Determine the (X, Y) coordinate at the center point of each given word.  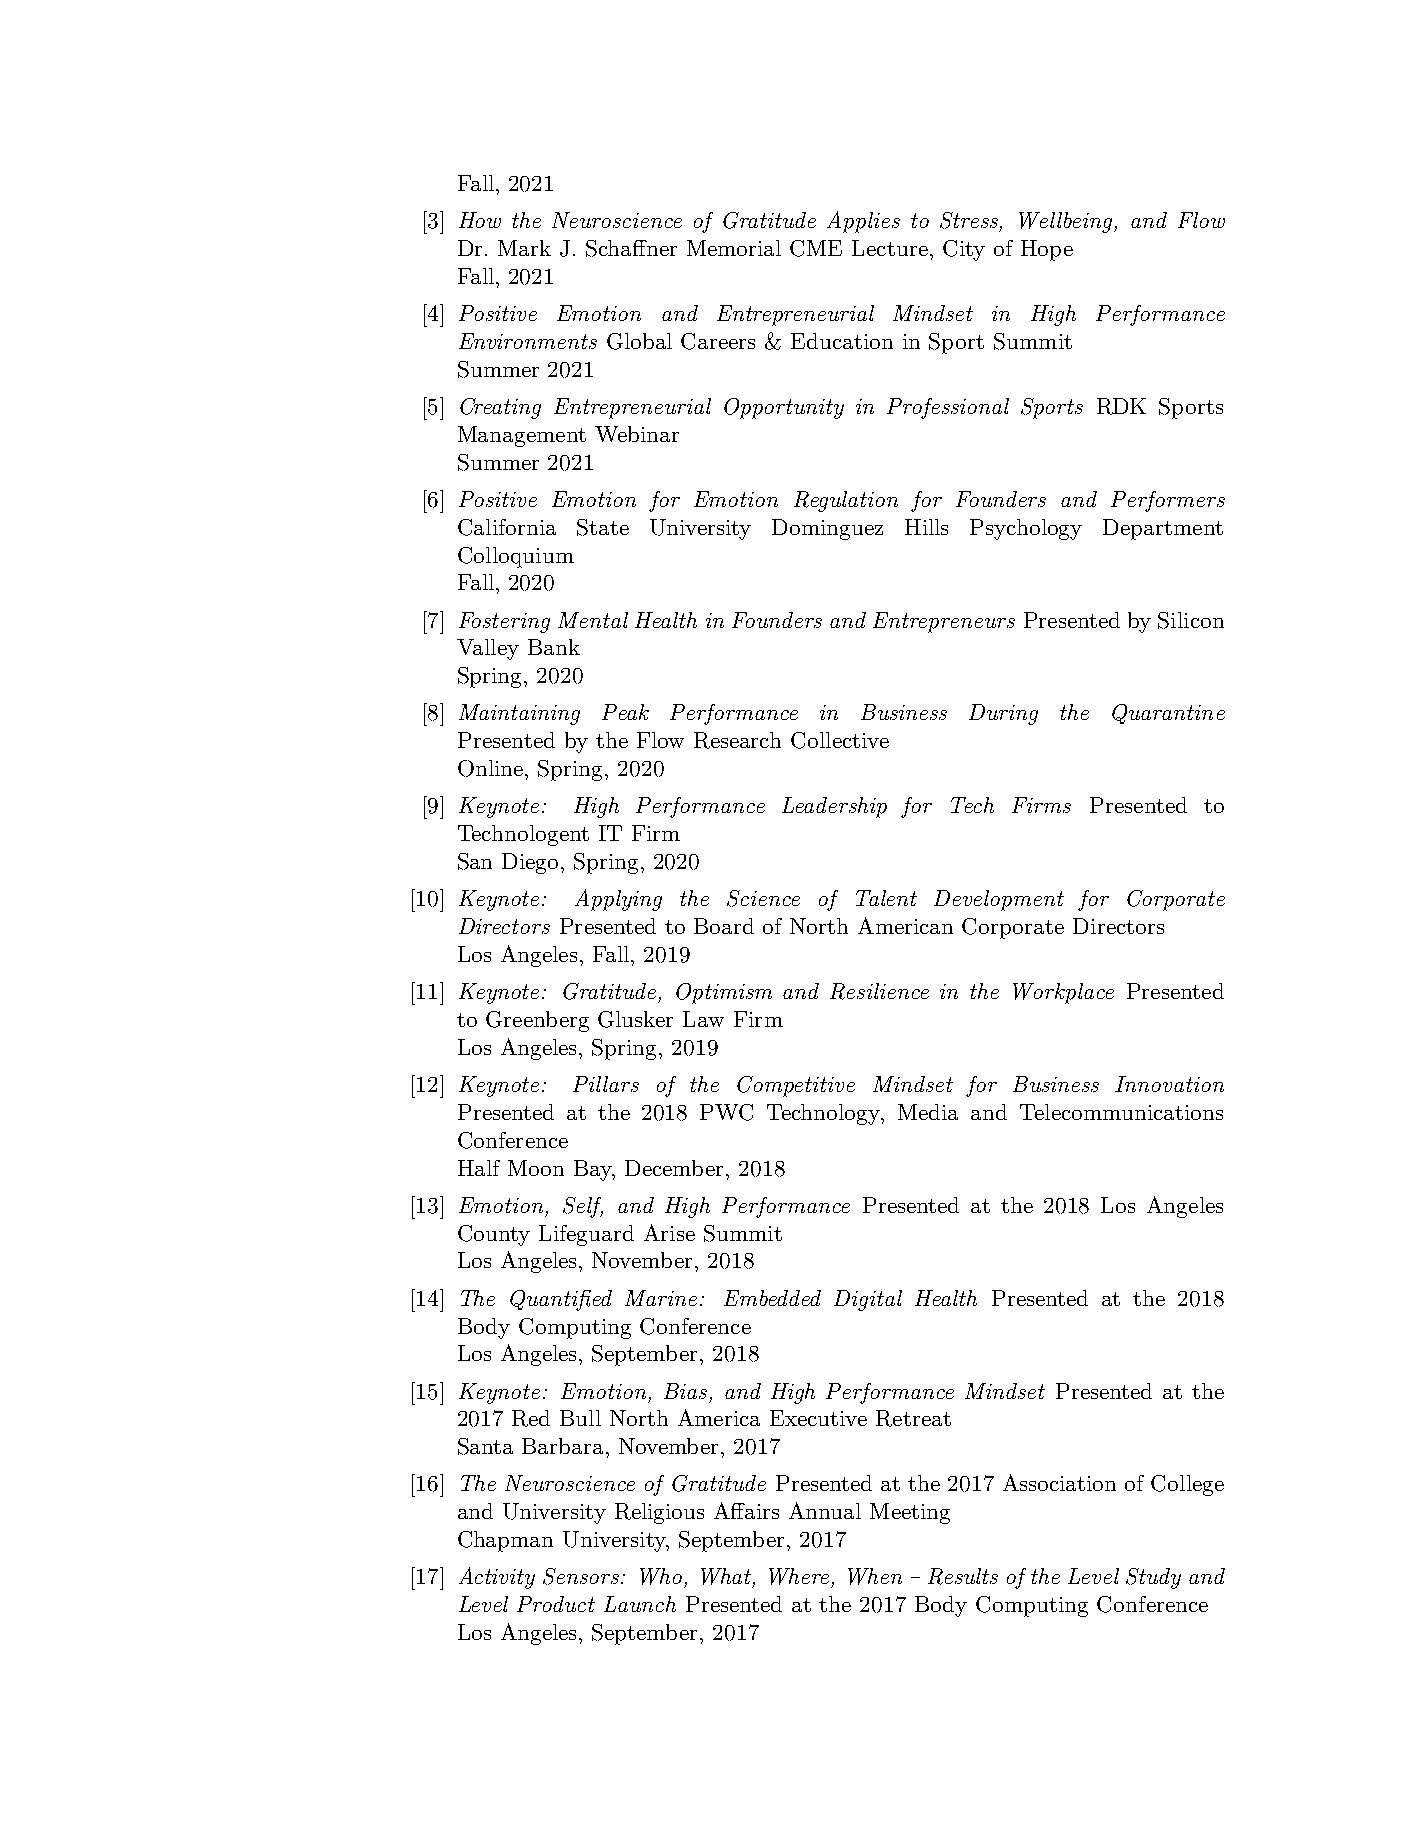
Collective (840, 740)
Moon (536, 1168)
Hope (1047, 250)
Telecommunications (1121, 1112)
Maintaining (519, 714)
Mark (524, 248)
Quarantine (1168, 714)
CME (816, 248)
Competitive (796, 1086)
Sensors (582, 1576)
